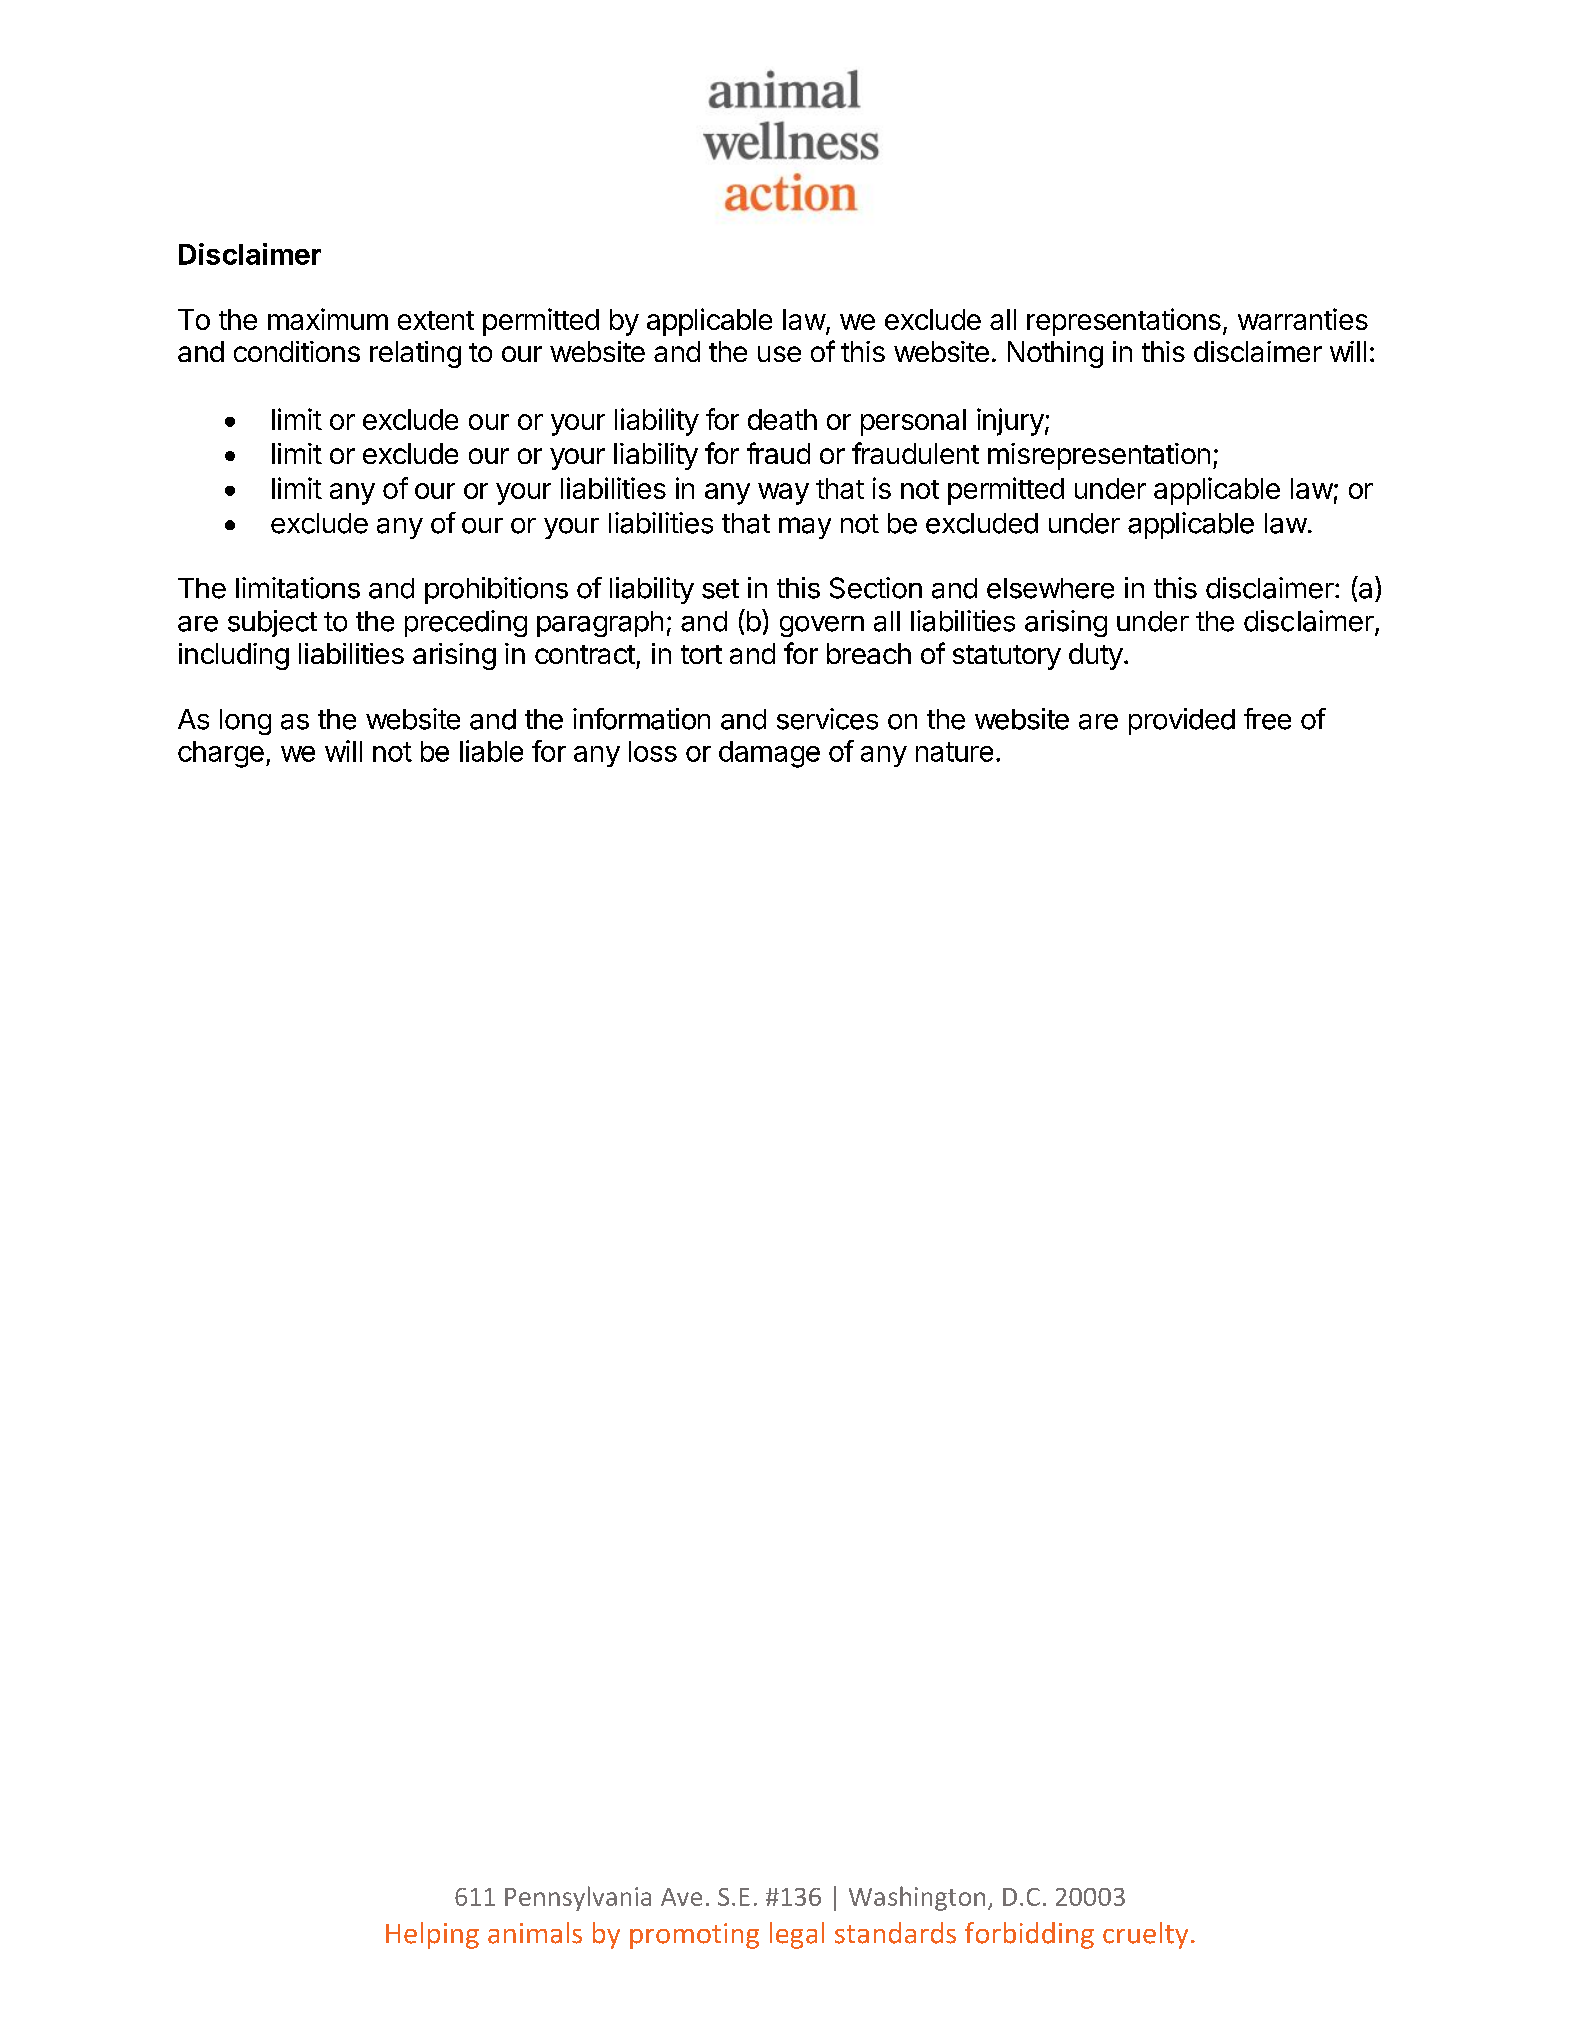  Describe the element at coordinates (221, 754) in the screenshot. I see `charge` at that location.
